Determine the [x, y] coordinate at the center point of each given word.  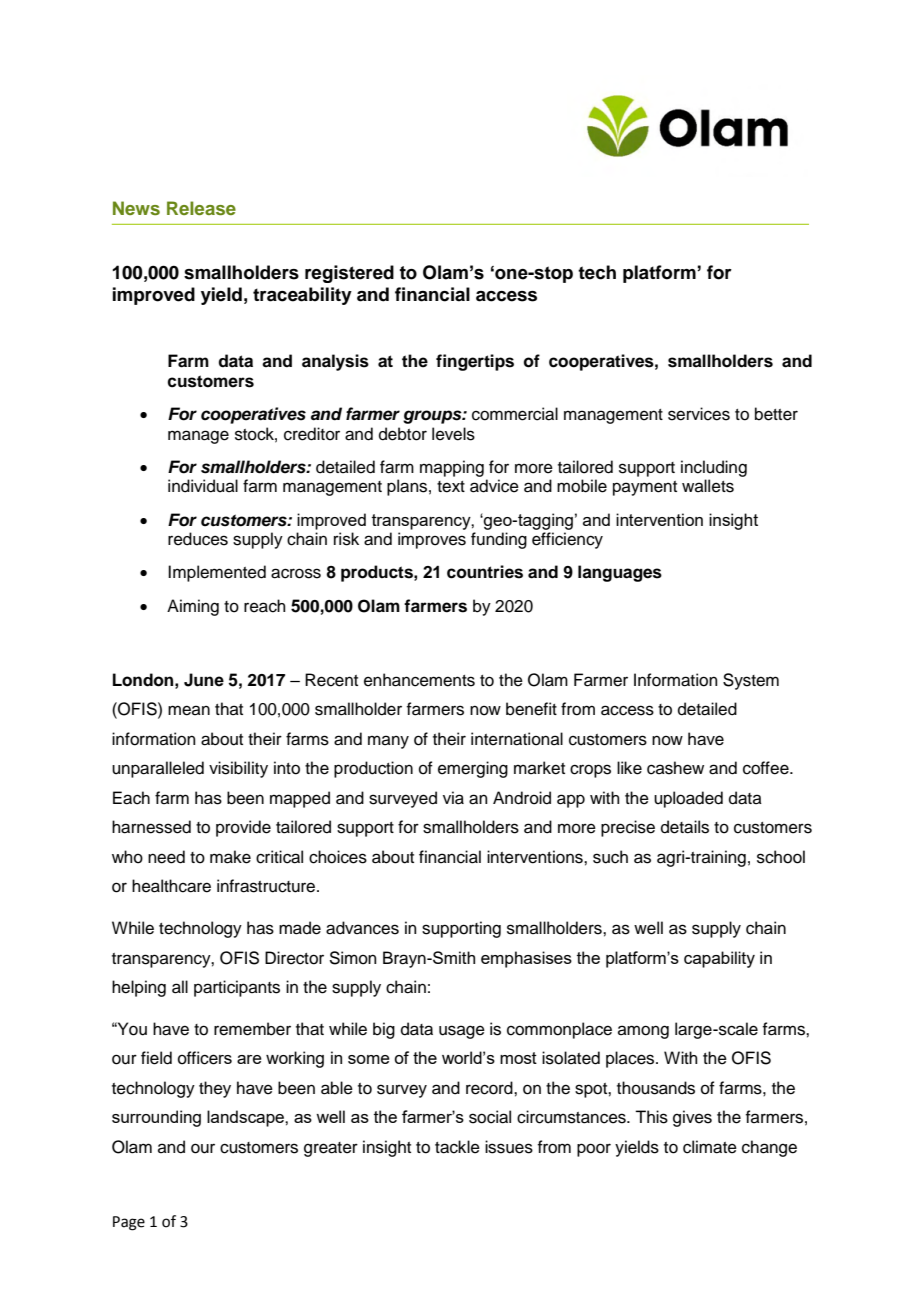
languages [620, 573]
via [453, 798]
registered [349, 274]
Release [201, 208]
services [699, 414]
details [685, 827]
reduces [198, 539]
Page [129, 1223]
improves [432, 540]
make [230, 857]
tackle [457, 1147]
